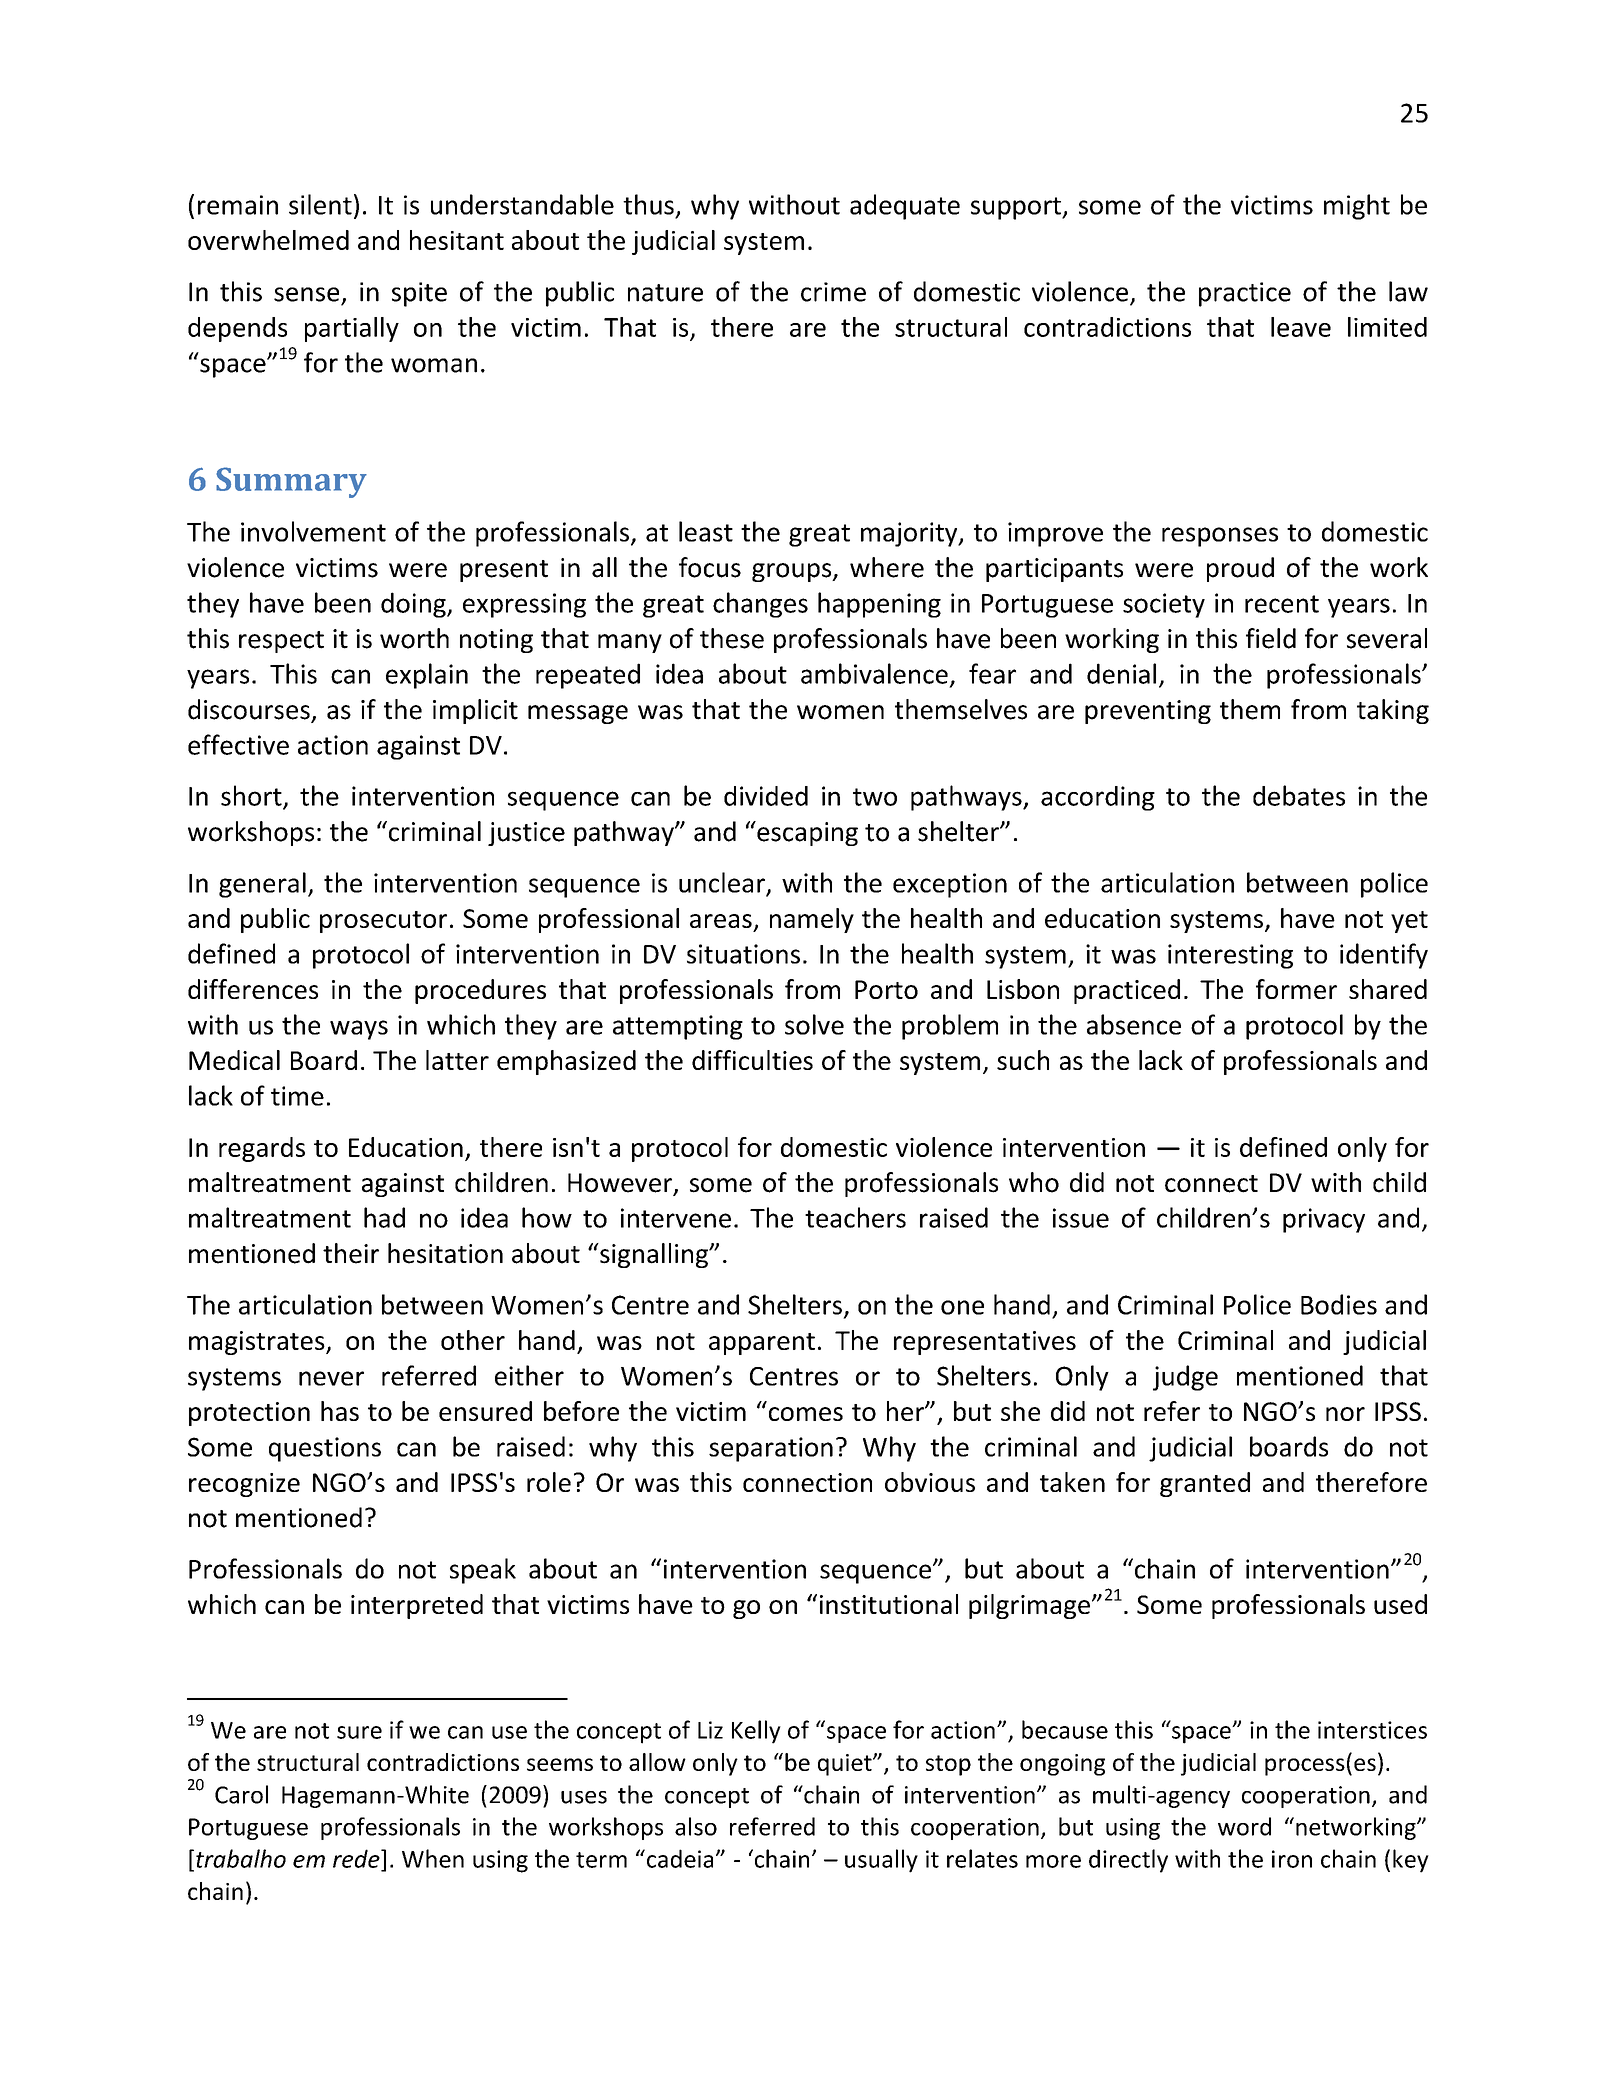 The image size is (1616, 2092). I want to click on quiet, so click(846, 1765).
